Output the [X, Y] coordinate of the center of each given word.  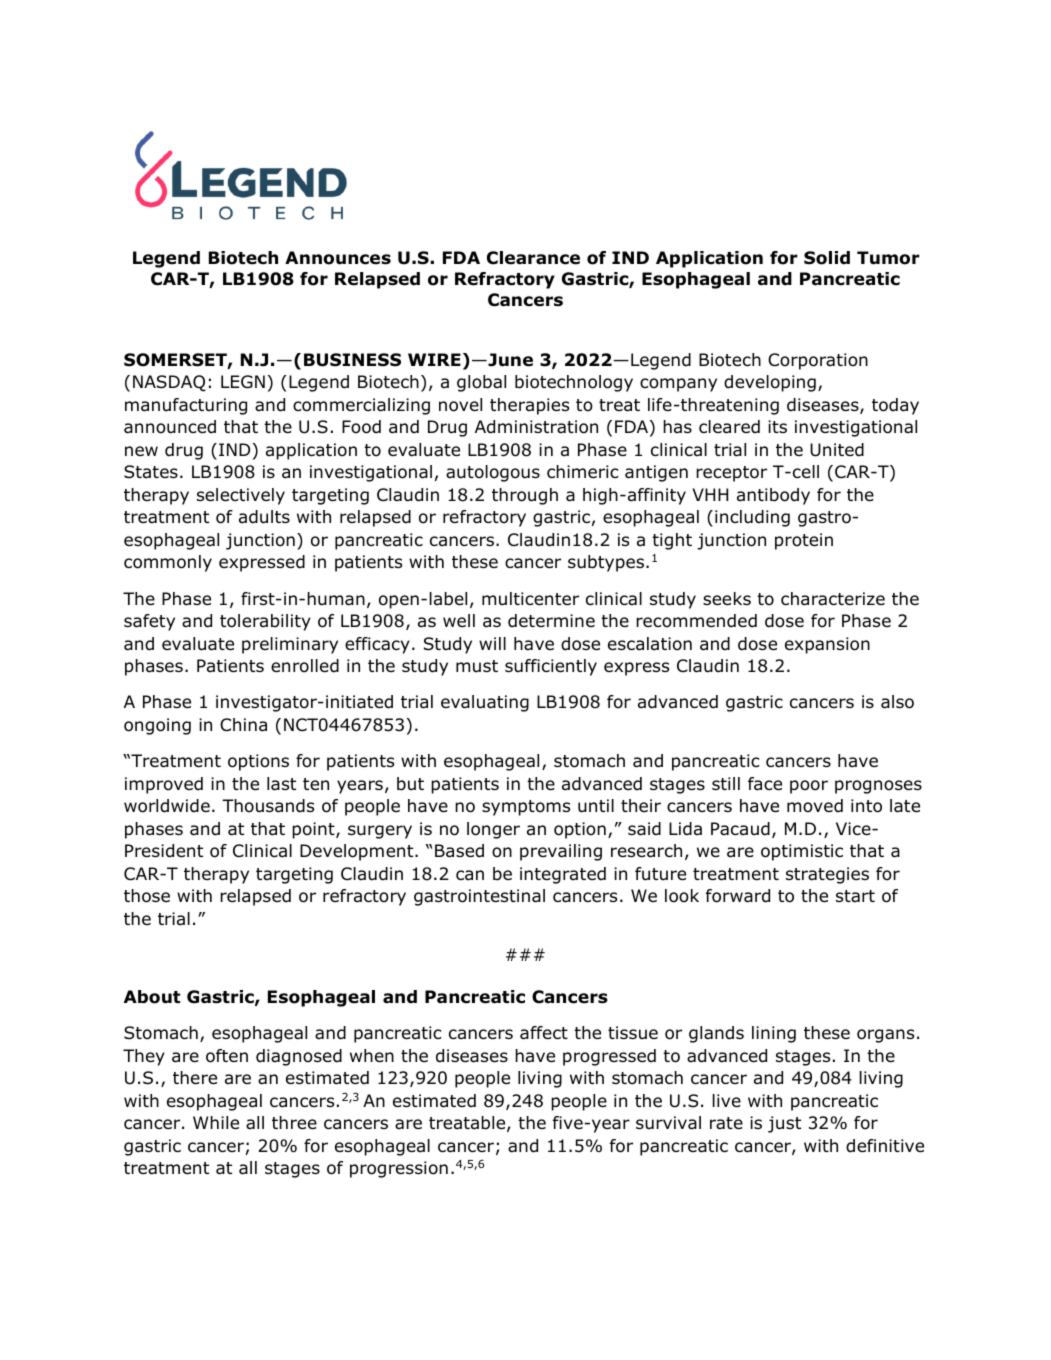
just [784, 1124]
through [525, 496]
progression [399, 1169]
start [855, 896]
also [897, 702]
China [243, 725]
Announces [338, 258]
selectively [241, 496]
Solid [827, 258]
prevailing [561, 852]
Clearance [533, 258]
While [216, 1123]
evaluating [485, 703]
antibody [773, 496]
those [147, 896]
